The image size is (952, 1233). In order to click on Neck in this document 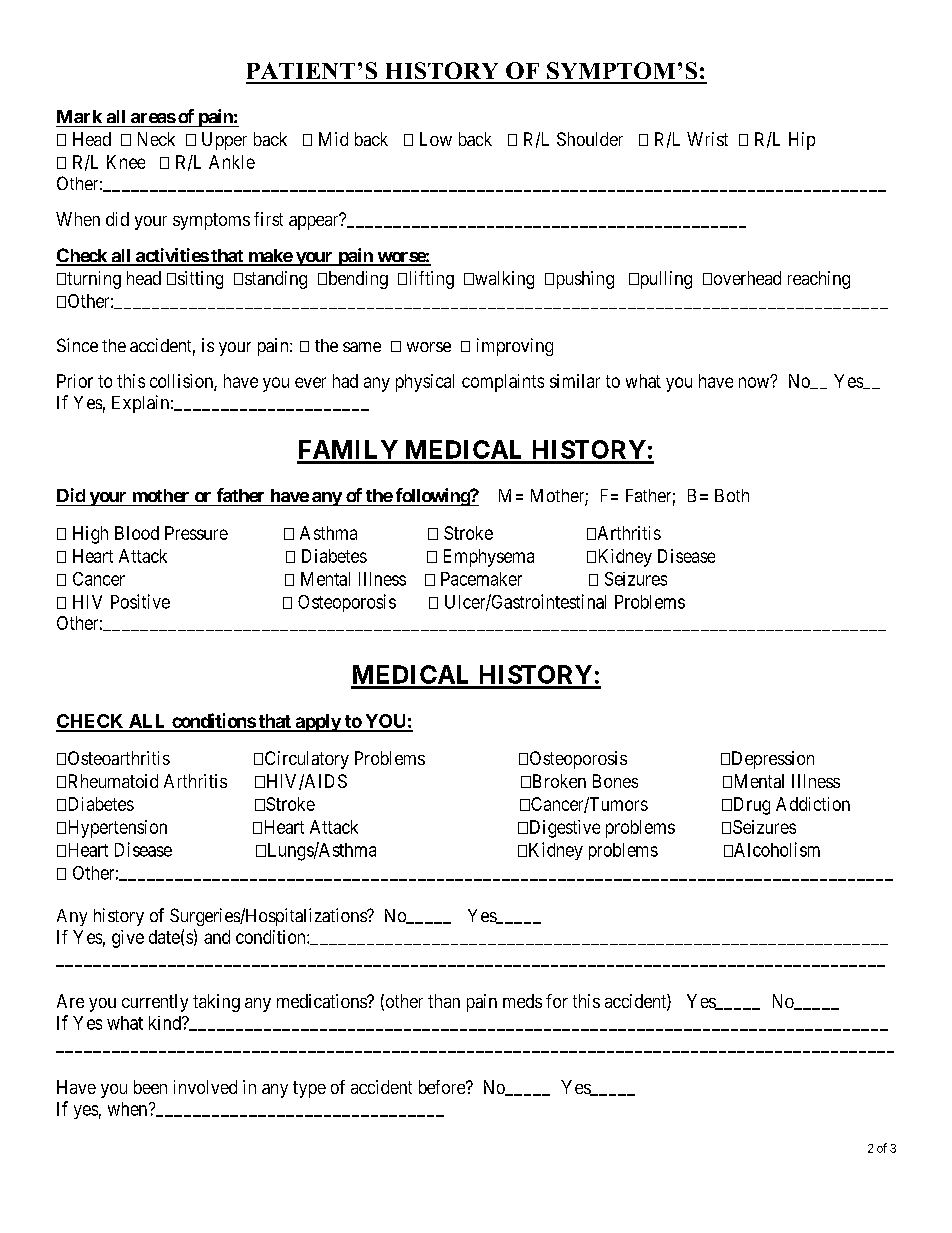, I will do `click(156, 139)`.
